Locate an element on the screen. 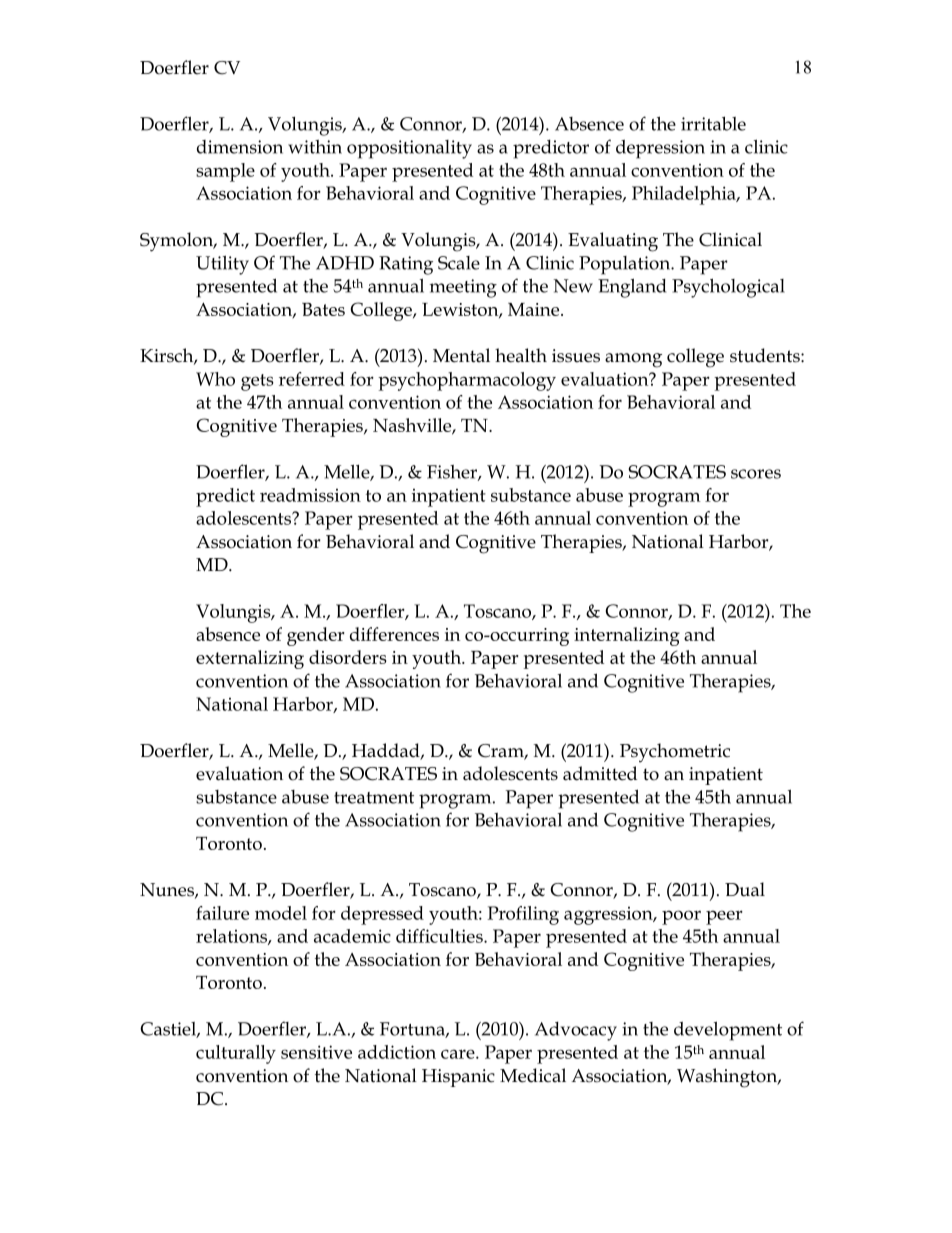 The width and height of the screenshot is (952, 1233). care is located at coordinates (459, 1054).
